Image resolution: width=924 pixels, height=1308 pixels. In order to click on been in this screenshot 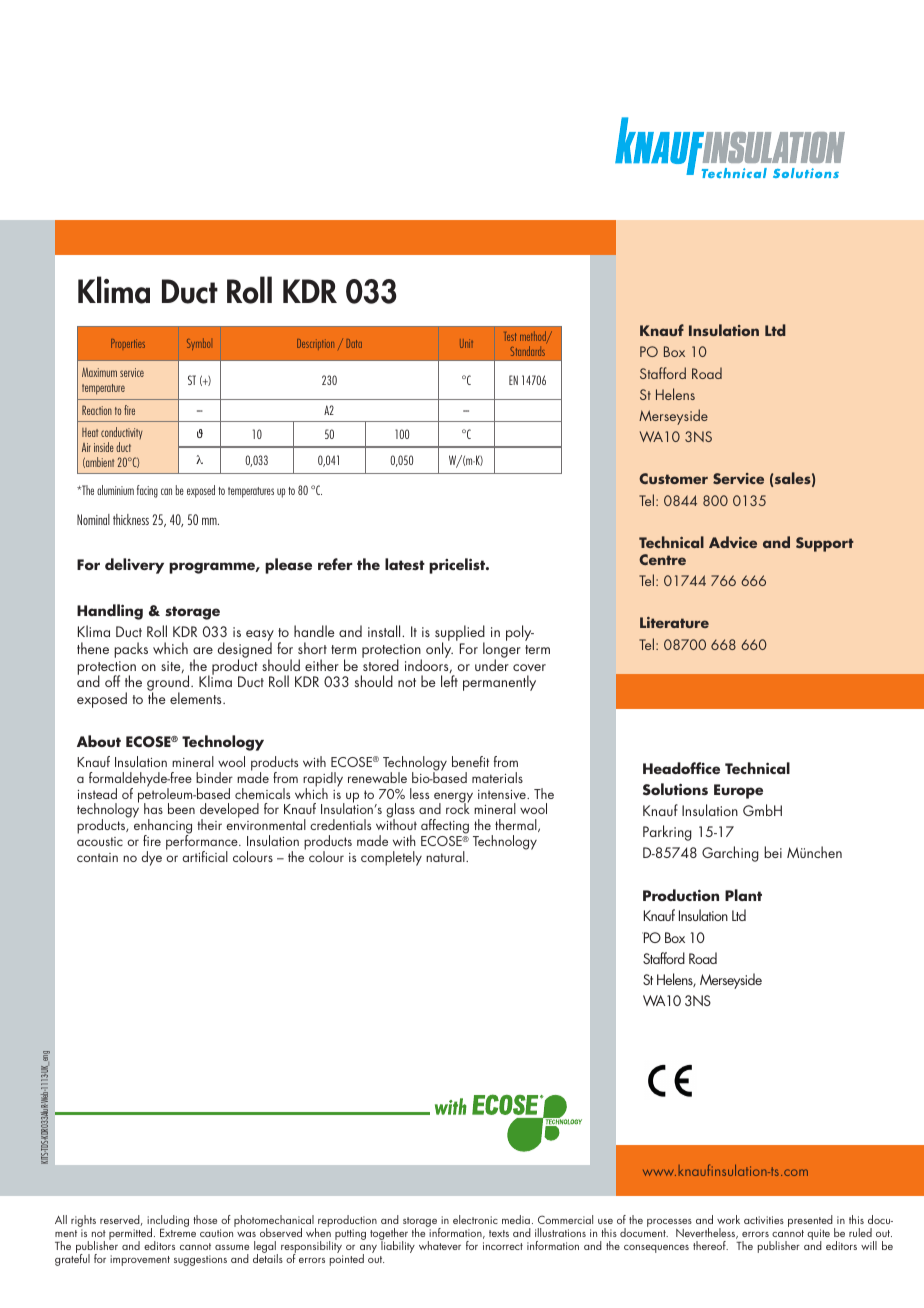, I will do `click(181, 808)`.
